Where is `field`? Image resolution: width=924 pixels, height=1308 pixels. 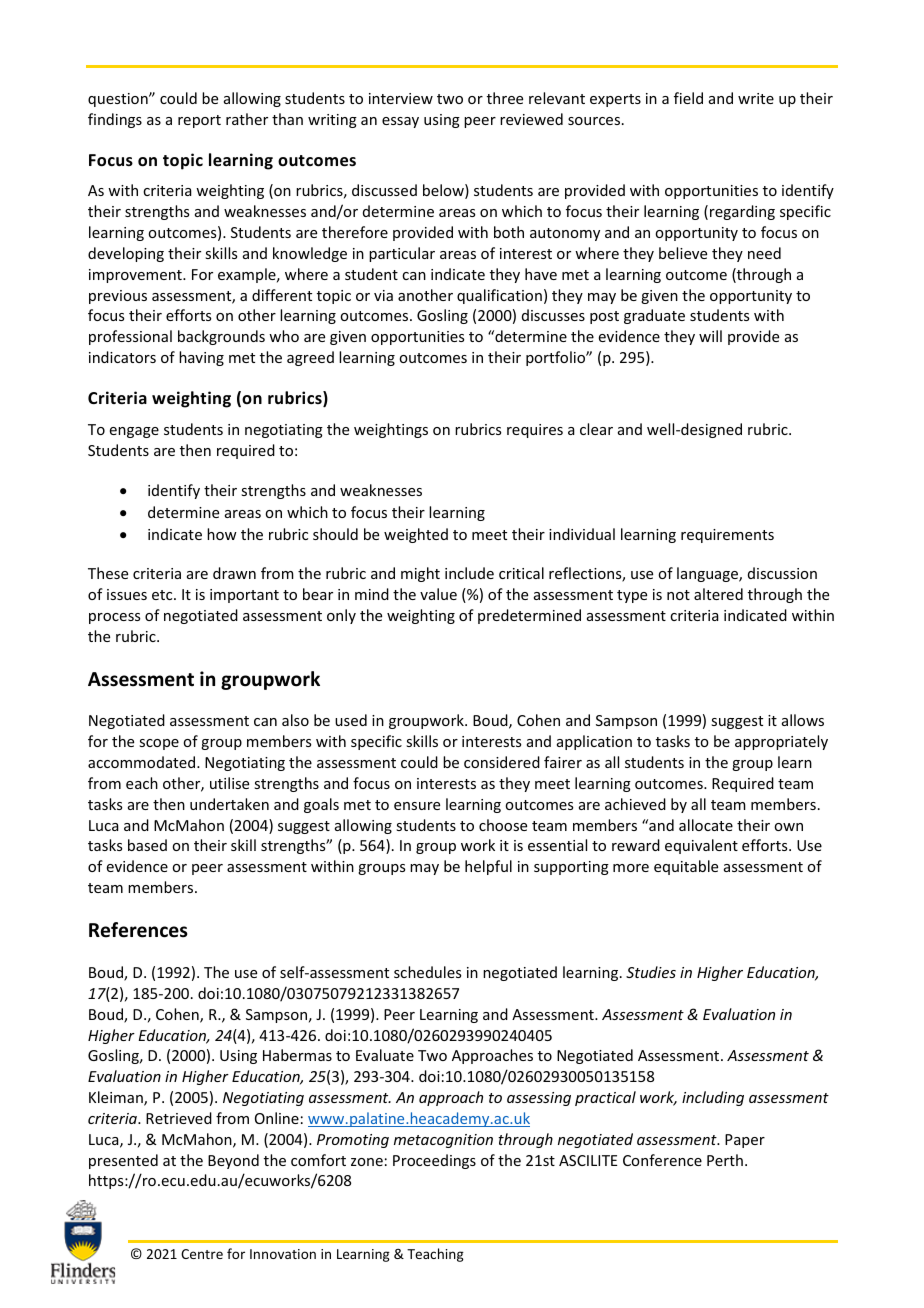
field is located at coordinates (688, 98).
